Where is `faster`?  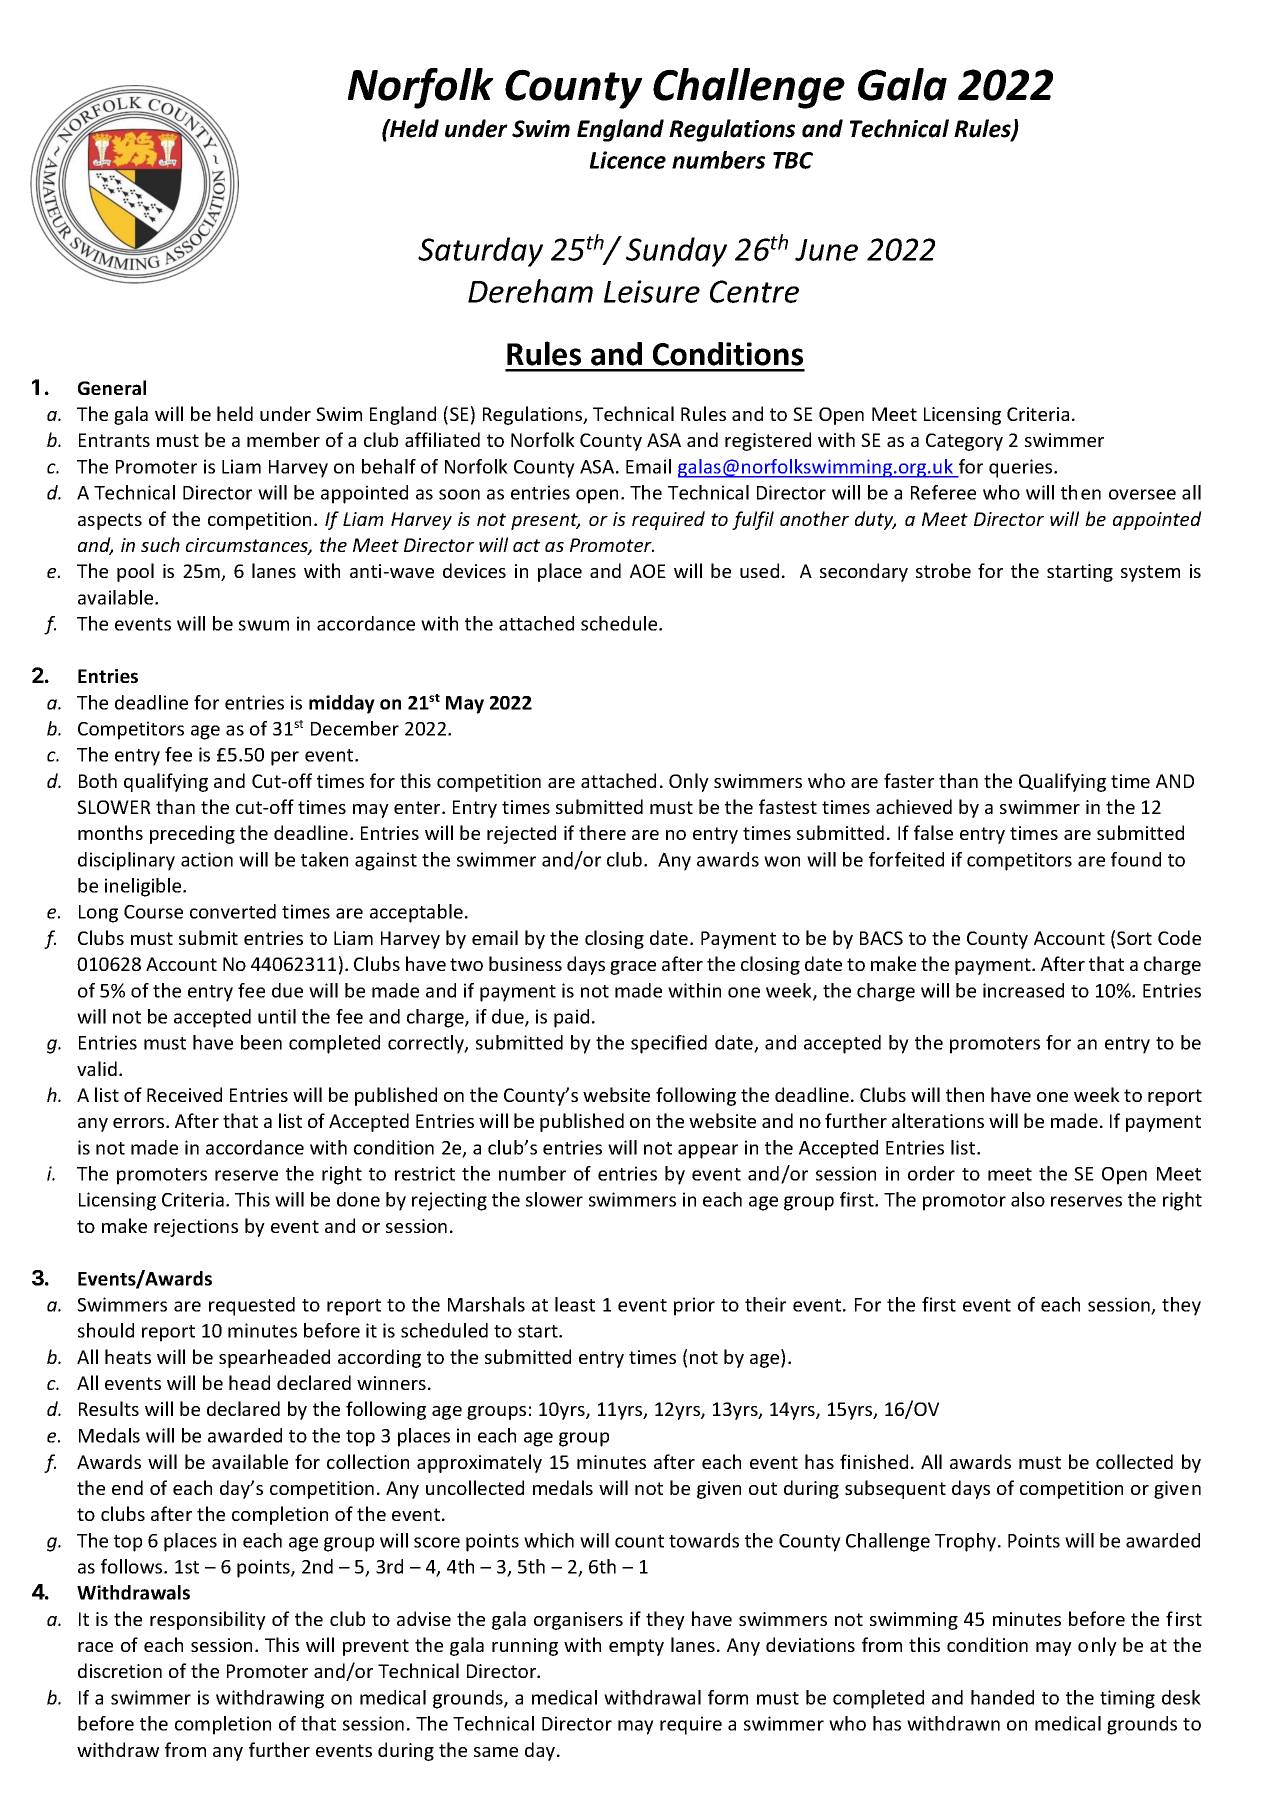
faster is located at coordinates (909, 780).
